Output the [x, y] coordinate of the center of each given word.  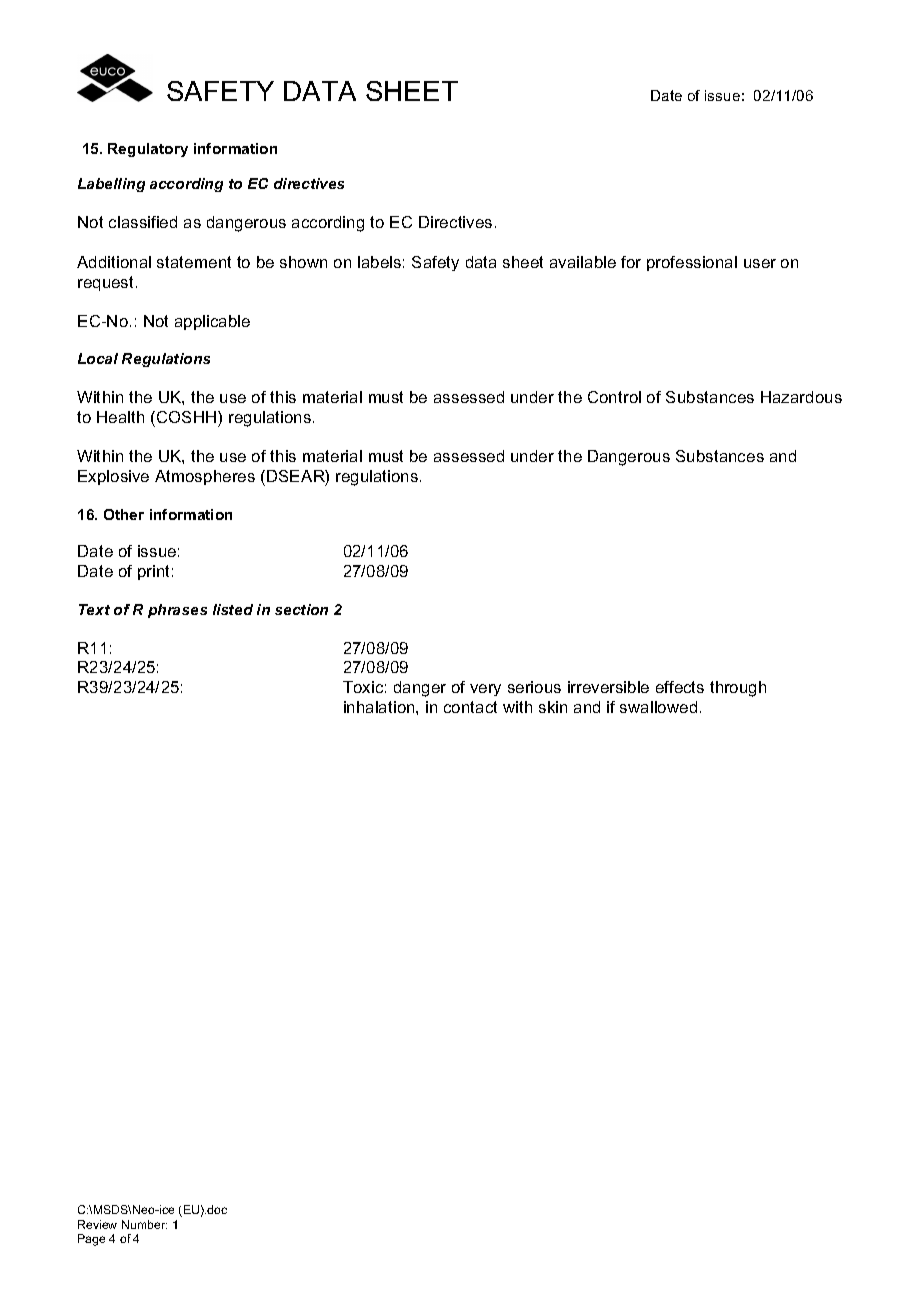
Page [91, 1240]
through [738, 689]
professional [692, 263]
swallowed [658, 707]
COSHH [188, 417]
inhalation [380, 707]
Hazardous [801, 397]
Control [614, 397]
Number [144, 1224]
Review [97, 1224]
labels [379, 262]
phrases [177, 611]
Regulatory [148, 150]
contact [470, 707]
